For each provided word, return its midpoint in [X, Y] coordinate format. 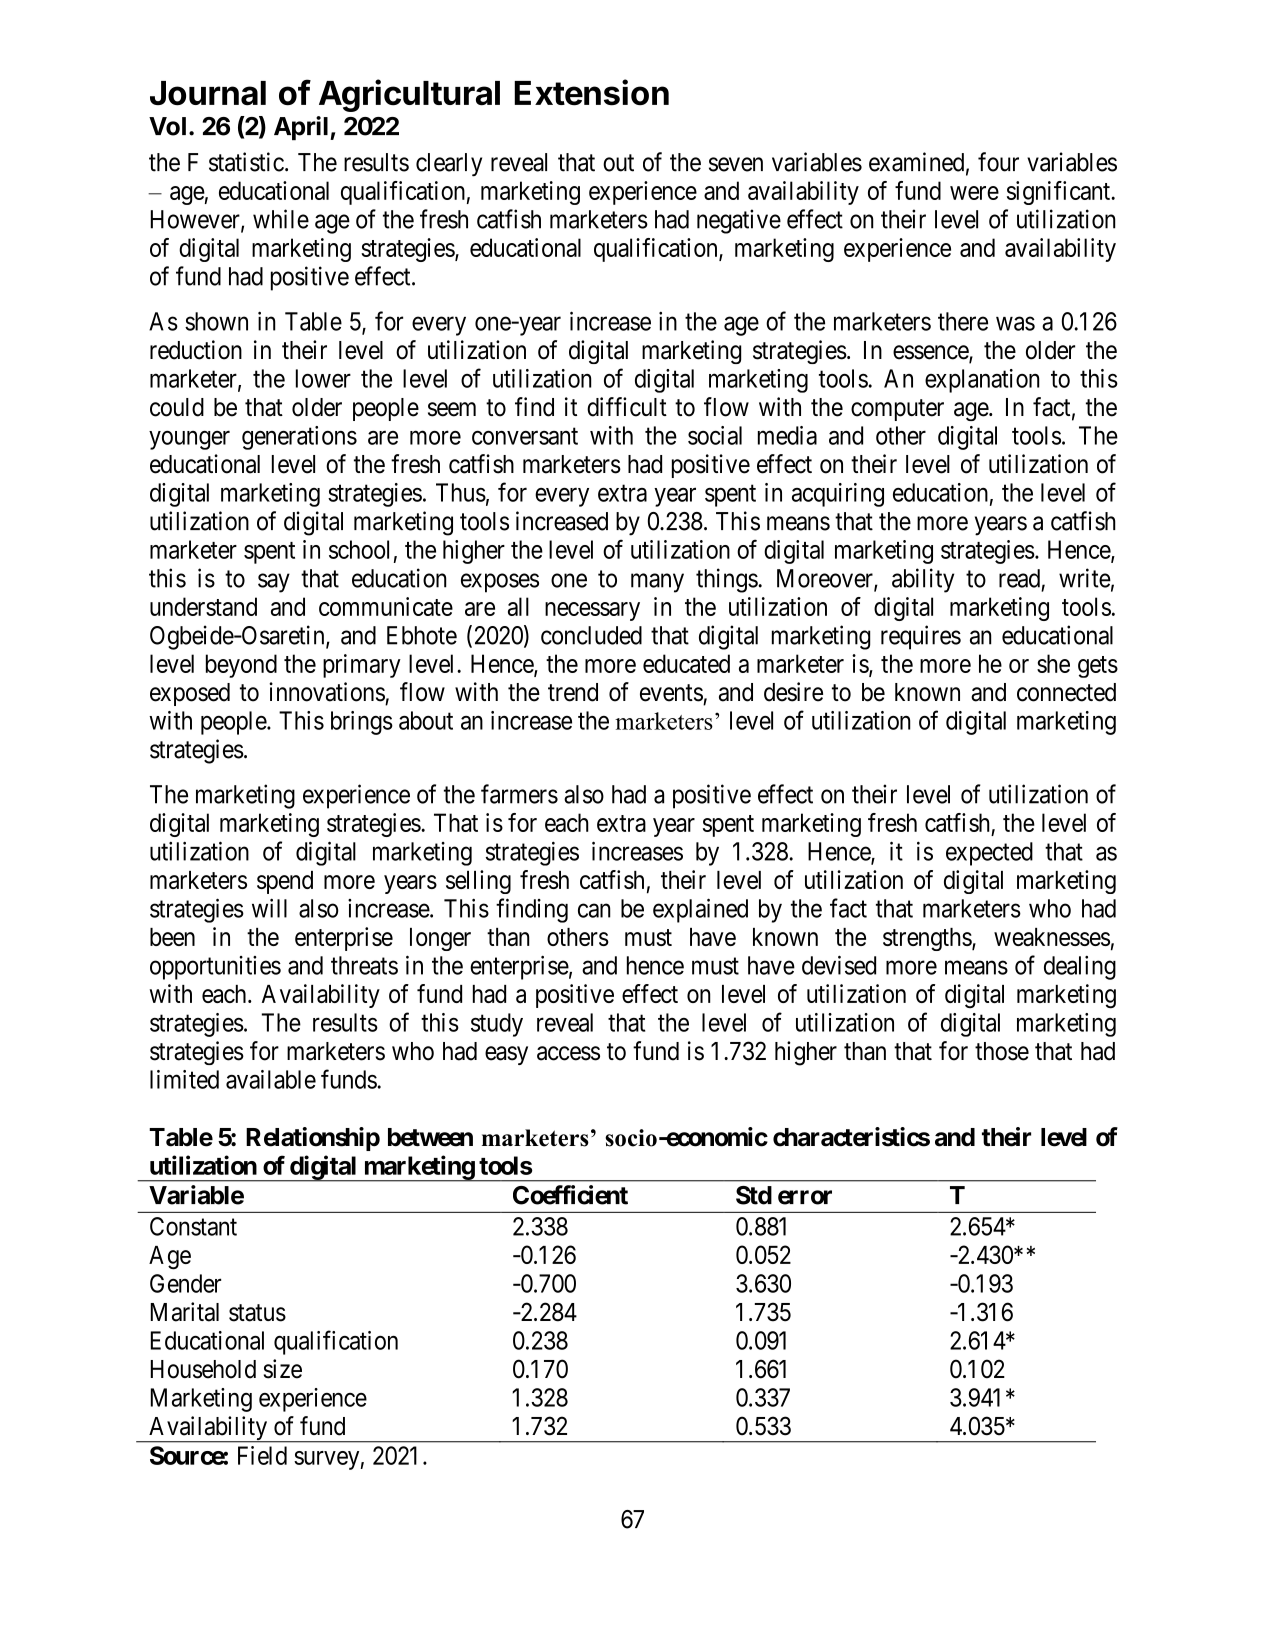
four [998, 162]
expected [989, 854]
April [301, 128]
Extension [591, 92]
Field [262, 1455]
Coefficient [570, 1195]
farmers [519, 794]
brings [362, 723]
